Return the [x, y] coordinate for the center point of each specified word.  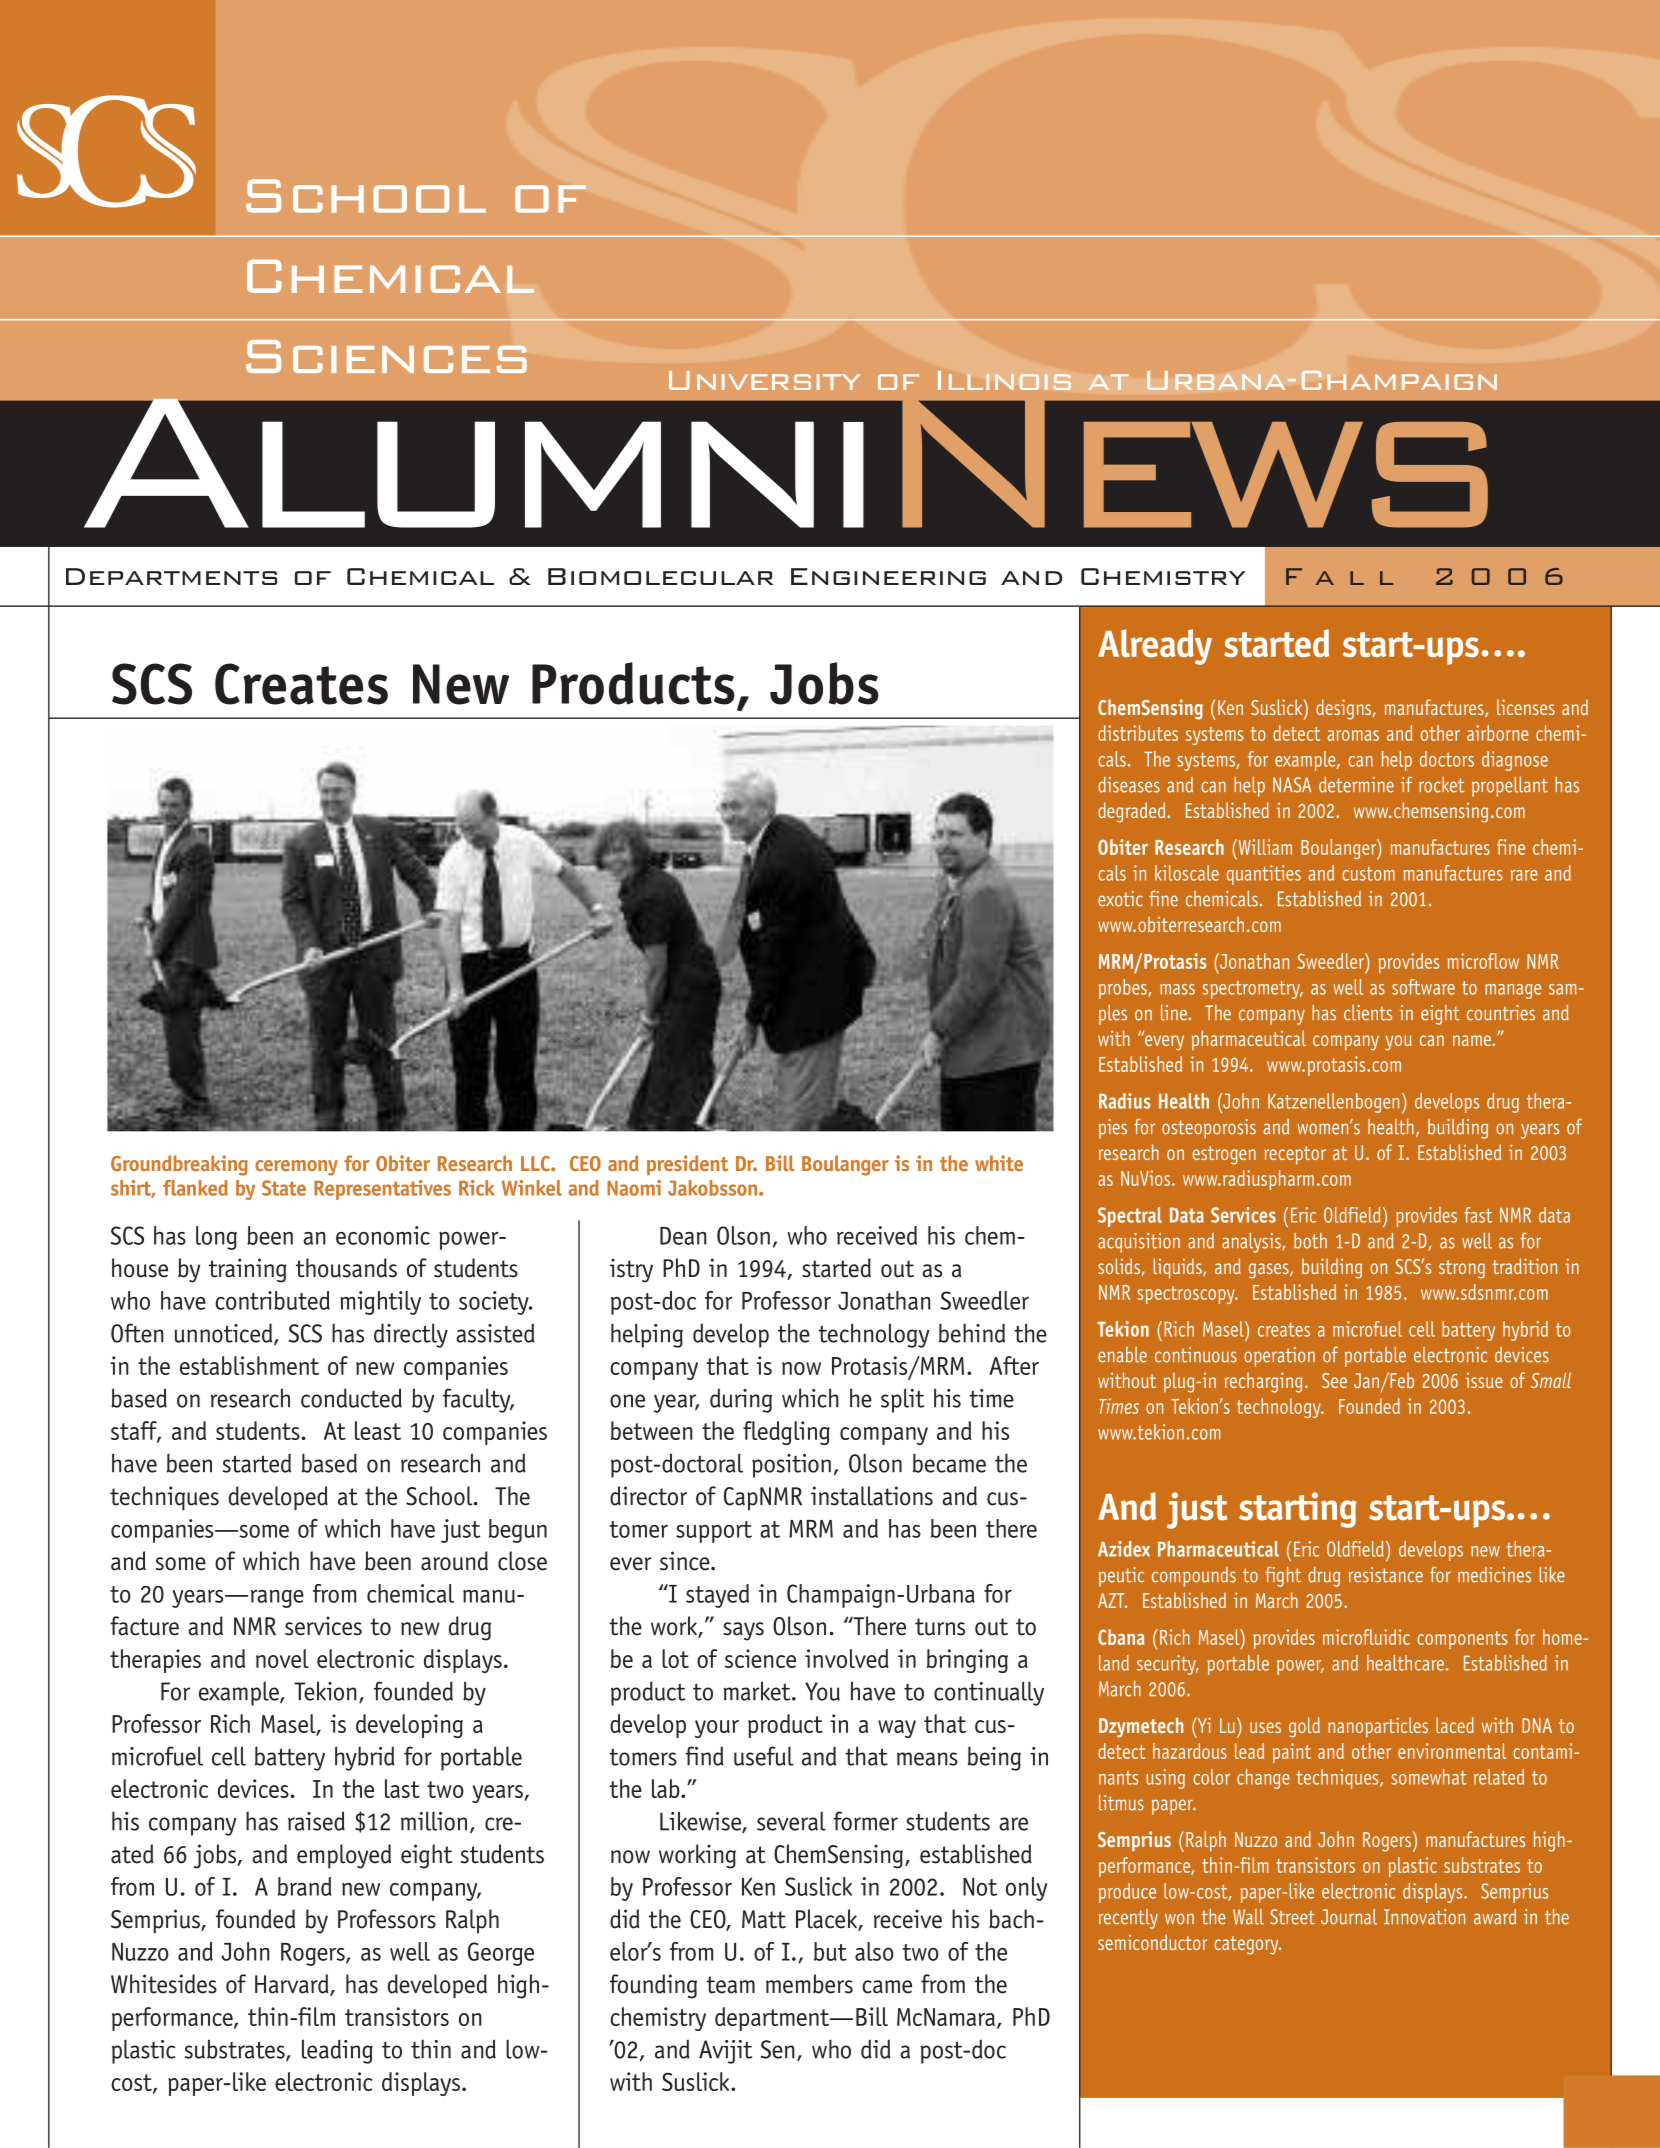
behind [972, 1333]
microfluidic [1366, 1637]
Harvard [293, 1985]
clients [1368, 1013]
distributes [1138, 733]
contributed [272, 1300]
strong [1462, 1269]
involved [846, 1658]
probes [1124, 989]
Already [1155, 647]
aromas [1353, 735]
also [874, 1951]
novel [282, 1658]
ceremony [296, 1168]
